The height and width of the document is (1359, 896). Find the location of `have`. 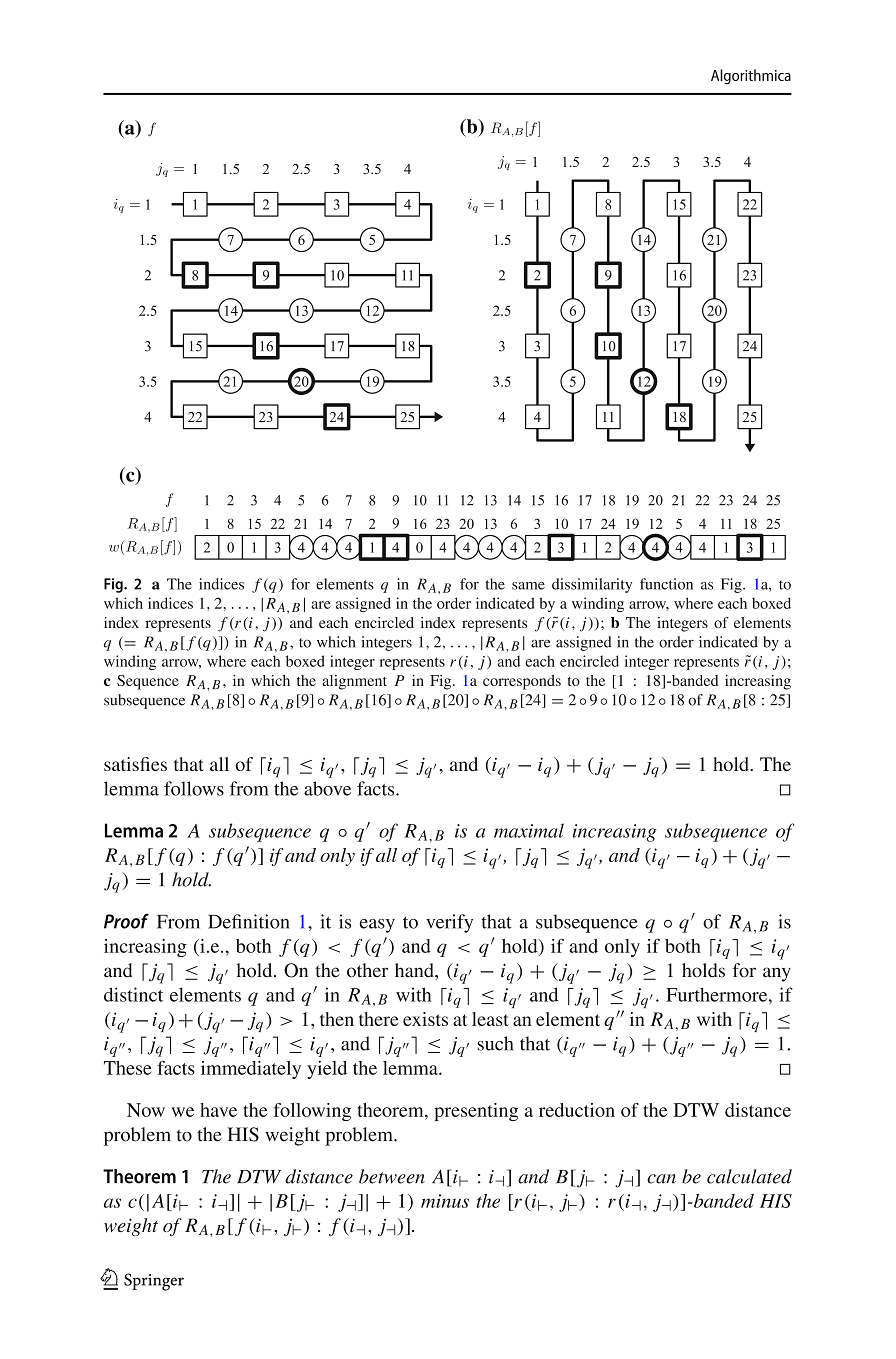

have is located at coordinates (218, 1110).
